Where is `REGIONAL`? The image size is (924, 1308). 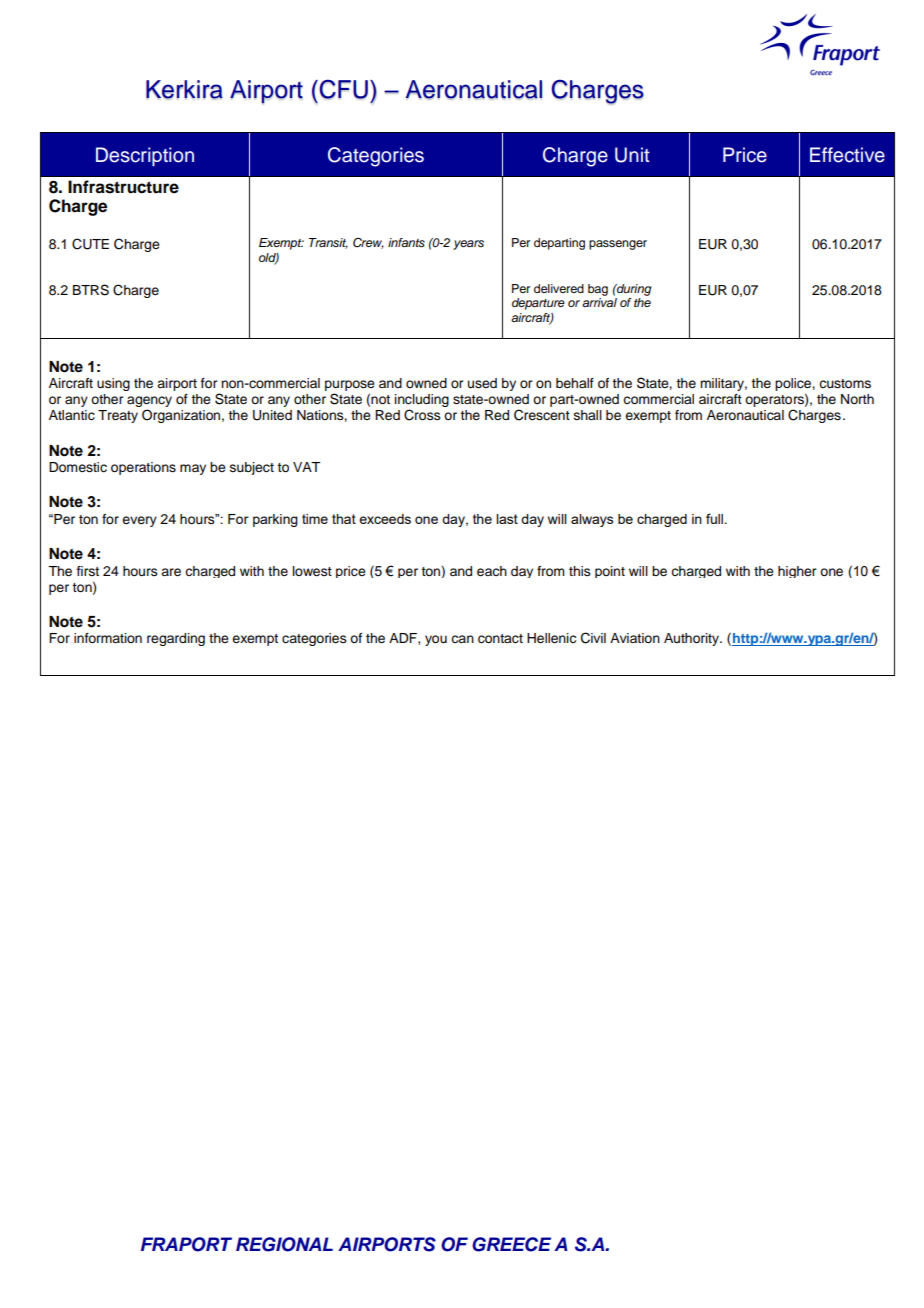 REGIONAL is located at coordinates (284, 1244).
